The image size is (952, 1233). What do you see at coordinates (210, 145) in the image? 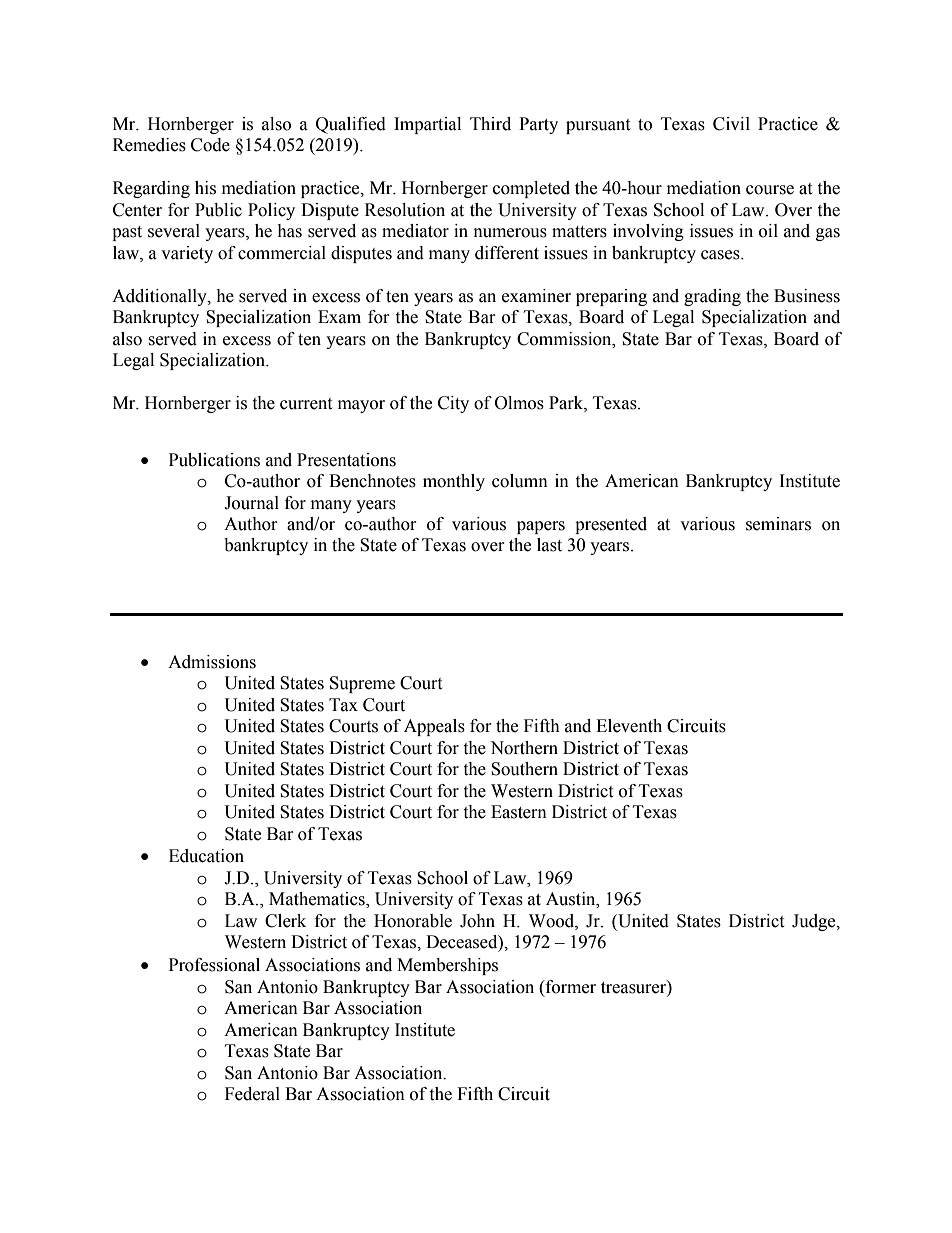
I see `Code` at bounding box center [210, 145].
